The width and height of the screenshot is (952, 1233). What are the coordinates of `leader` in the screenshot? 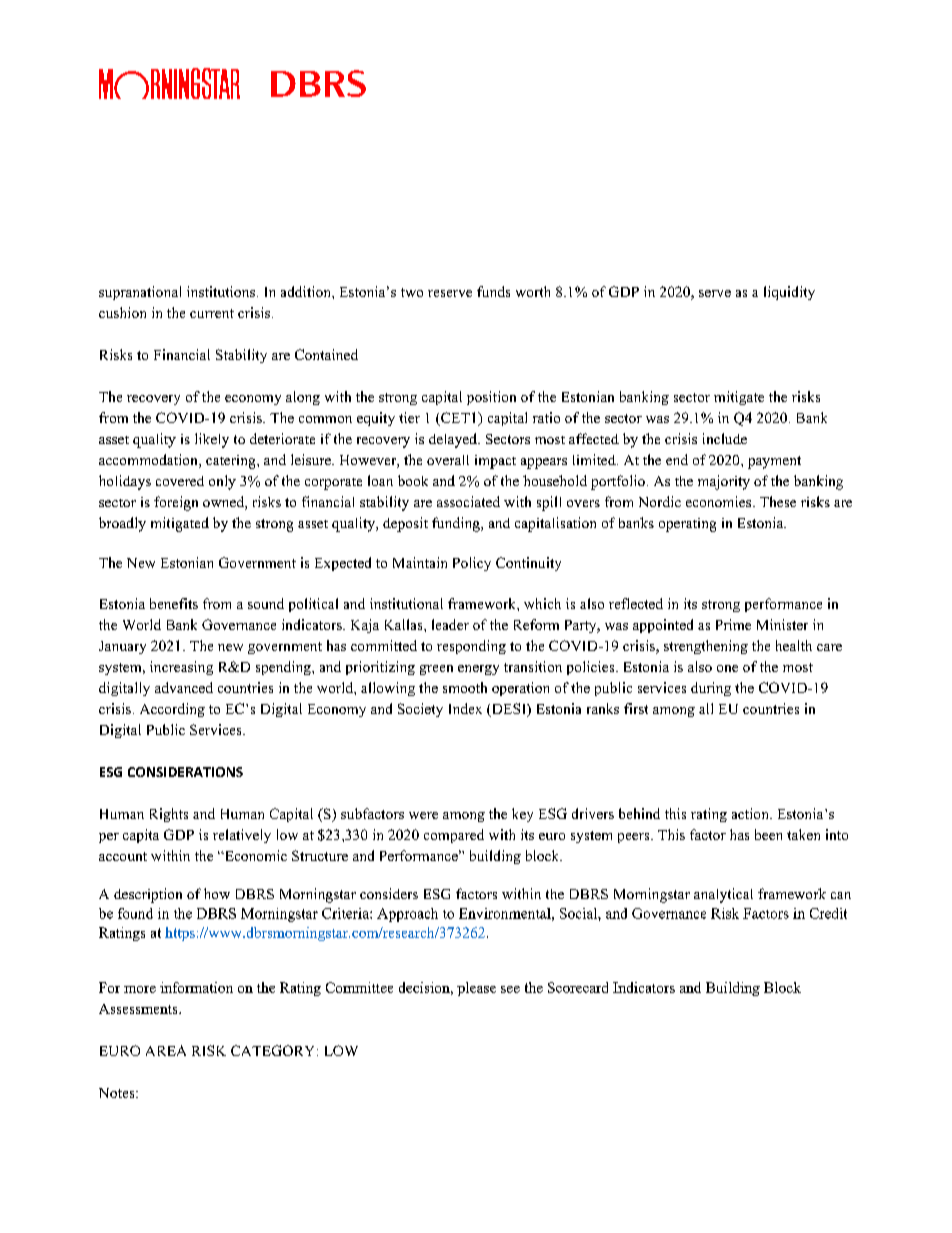 It's located at (450, 624).
